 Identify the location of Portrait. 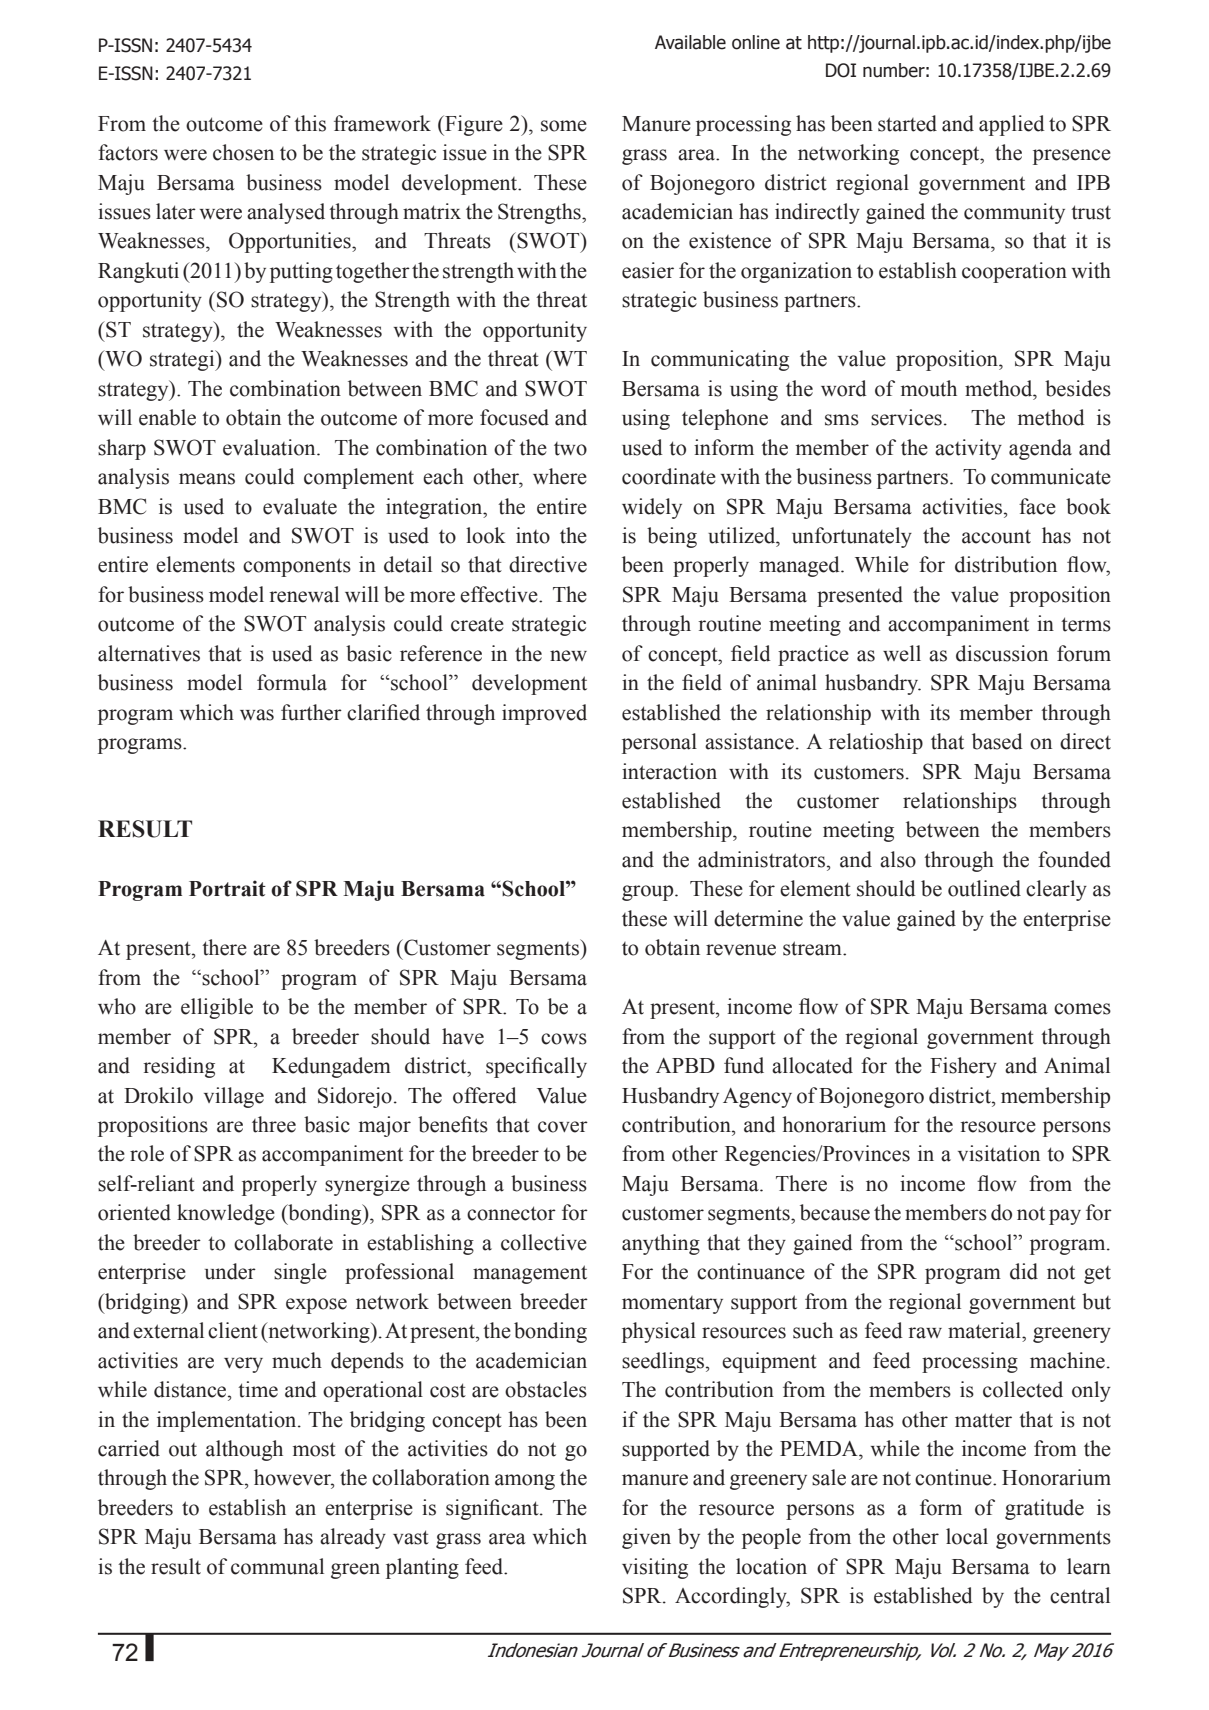
(227, 888).
